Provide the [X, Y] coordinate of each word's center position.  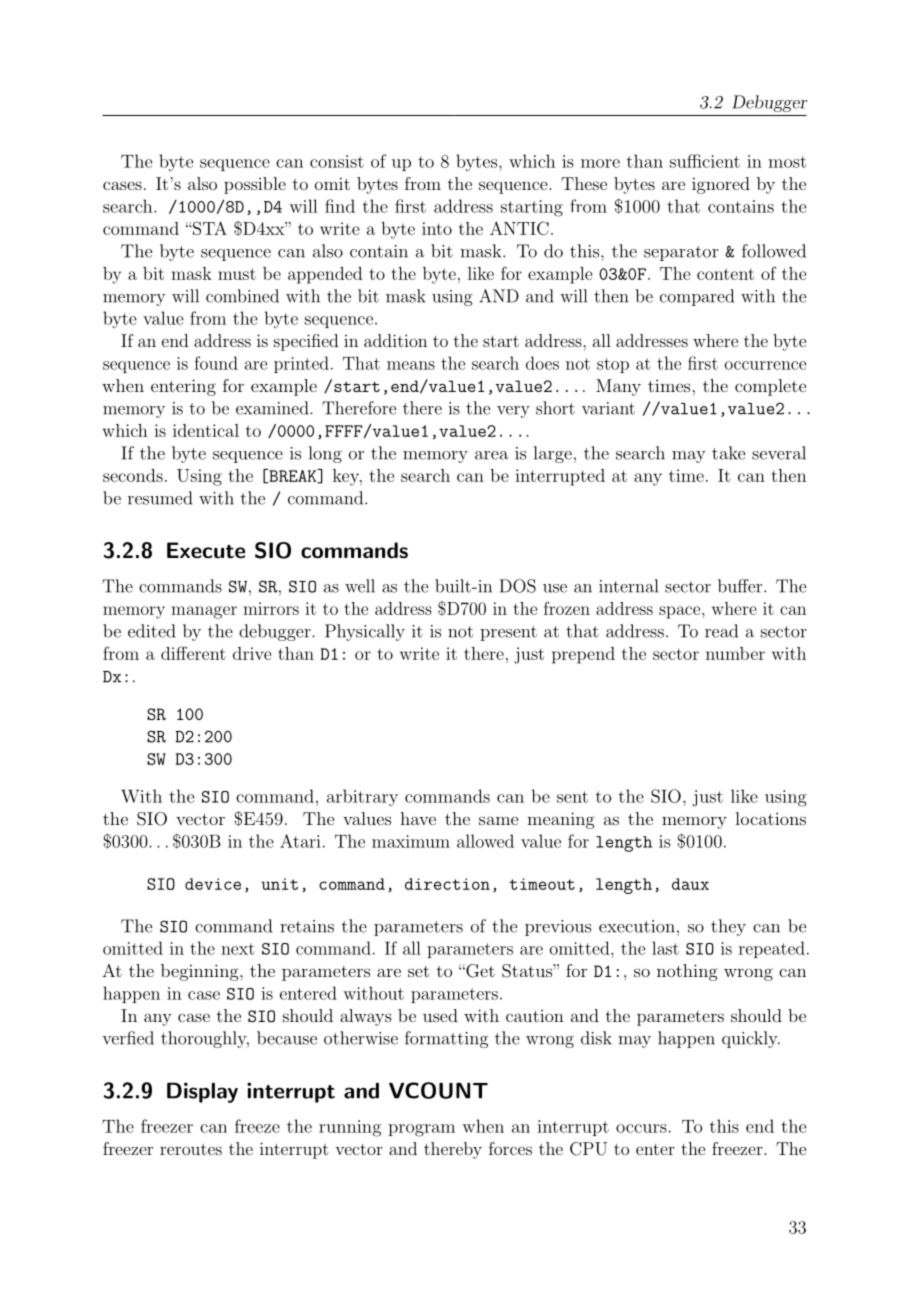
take [728, 453]
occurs [642, 1128]
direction [447, 884]
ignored [721, 185]
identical [206, 430]
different [193, 653]
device [213, 884]
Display [202, 1092]
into [437, 228]
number [735, 653]
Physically [365, 632]
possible [255, 185]
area [491, 455]
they [728, 927]
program [421, 1130]
